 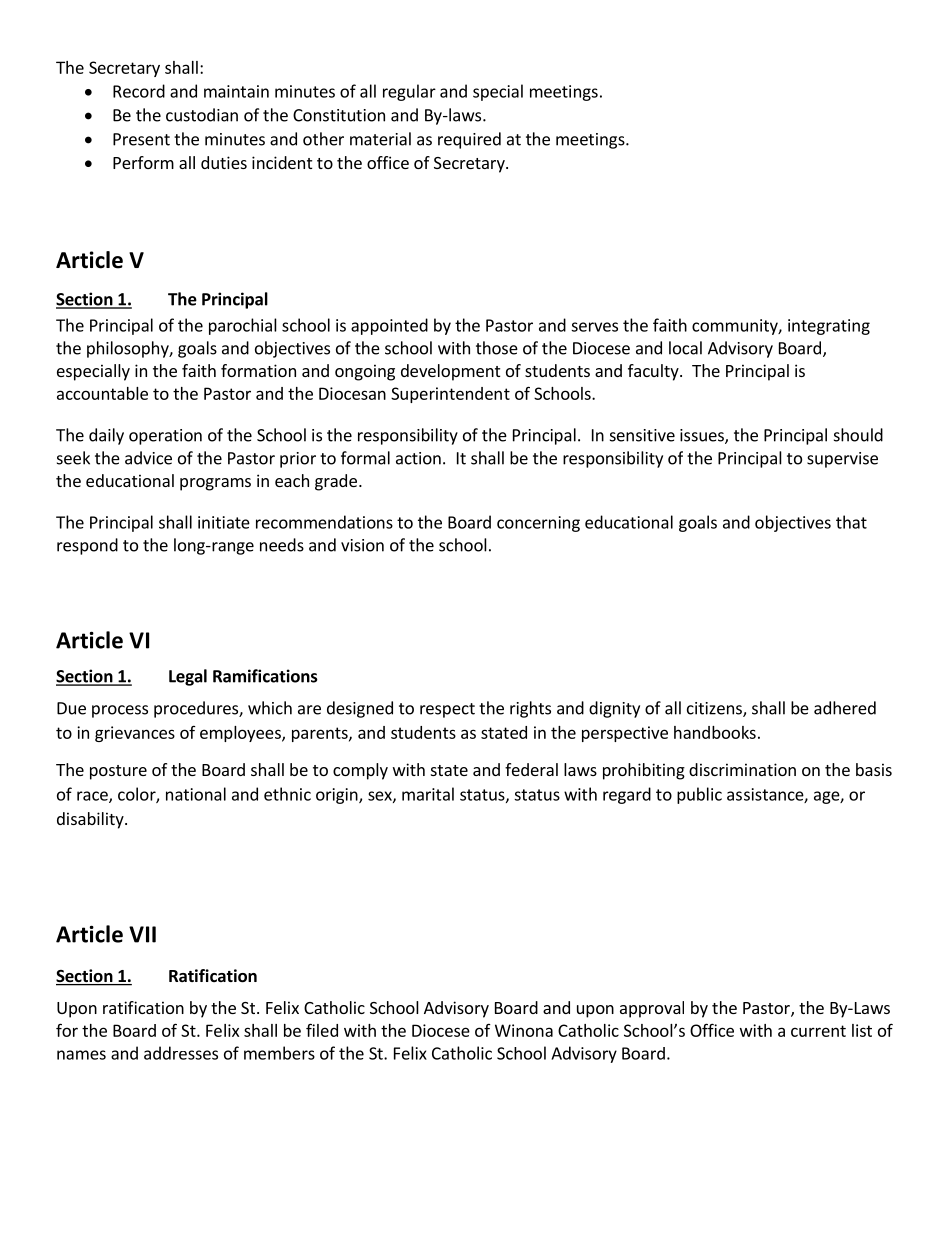 I want to click on handbooks, so click(x=715, y=732).
